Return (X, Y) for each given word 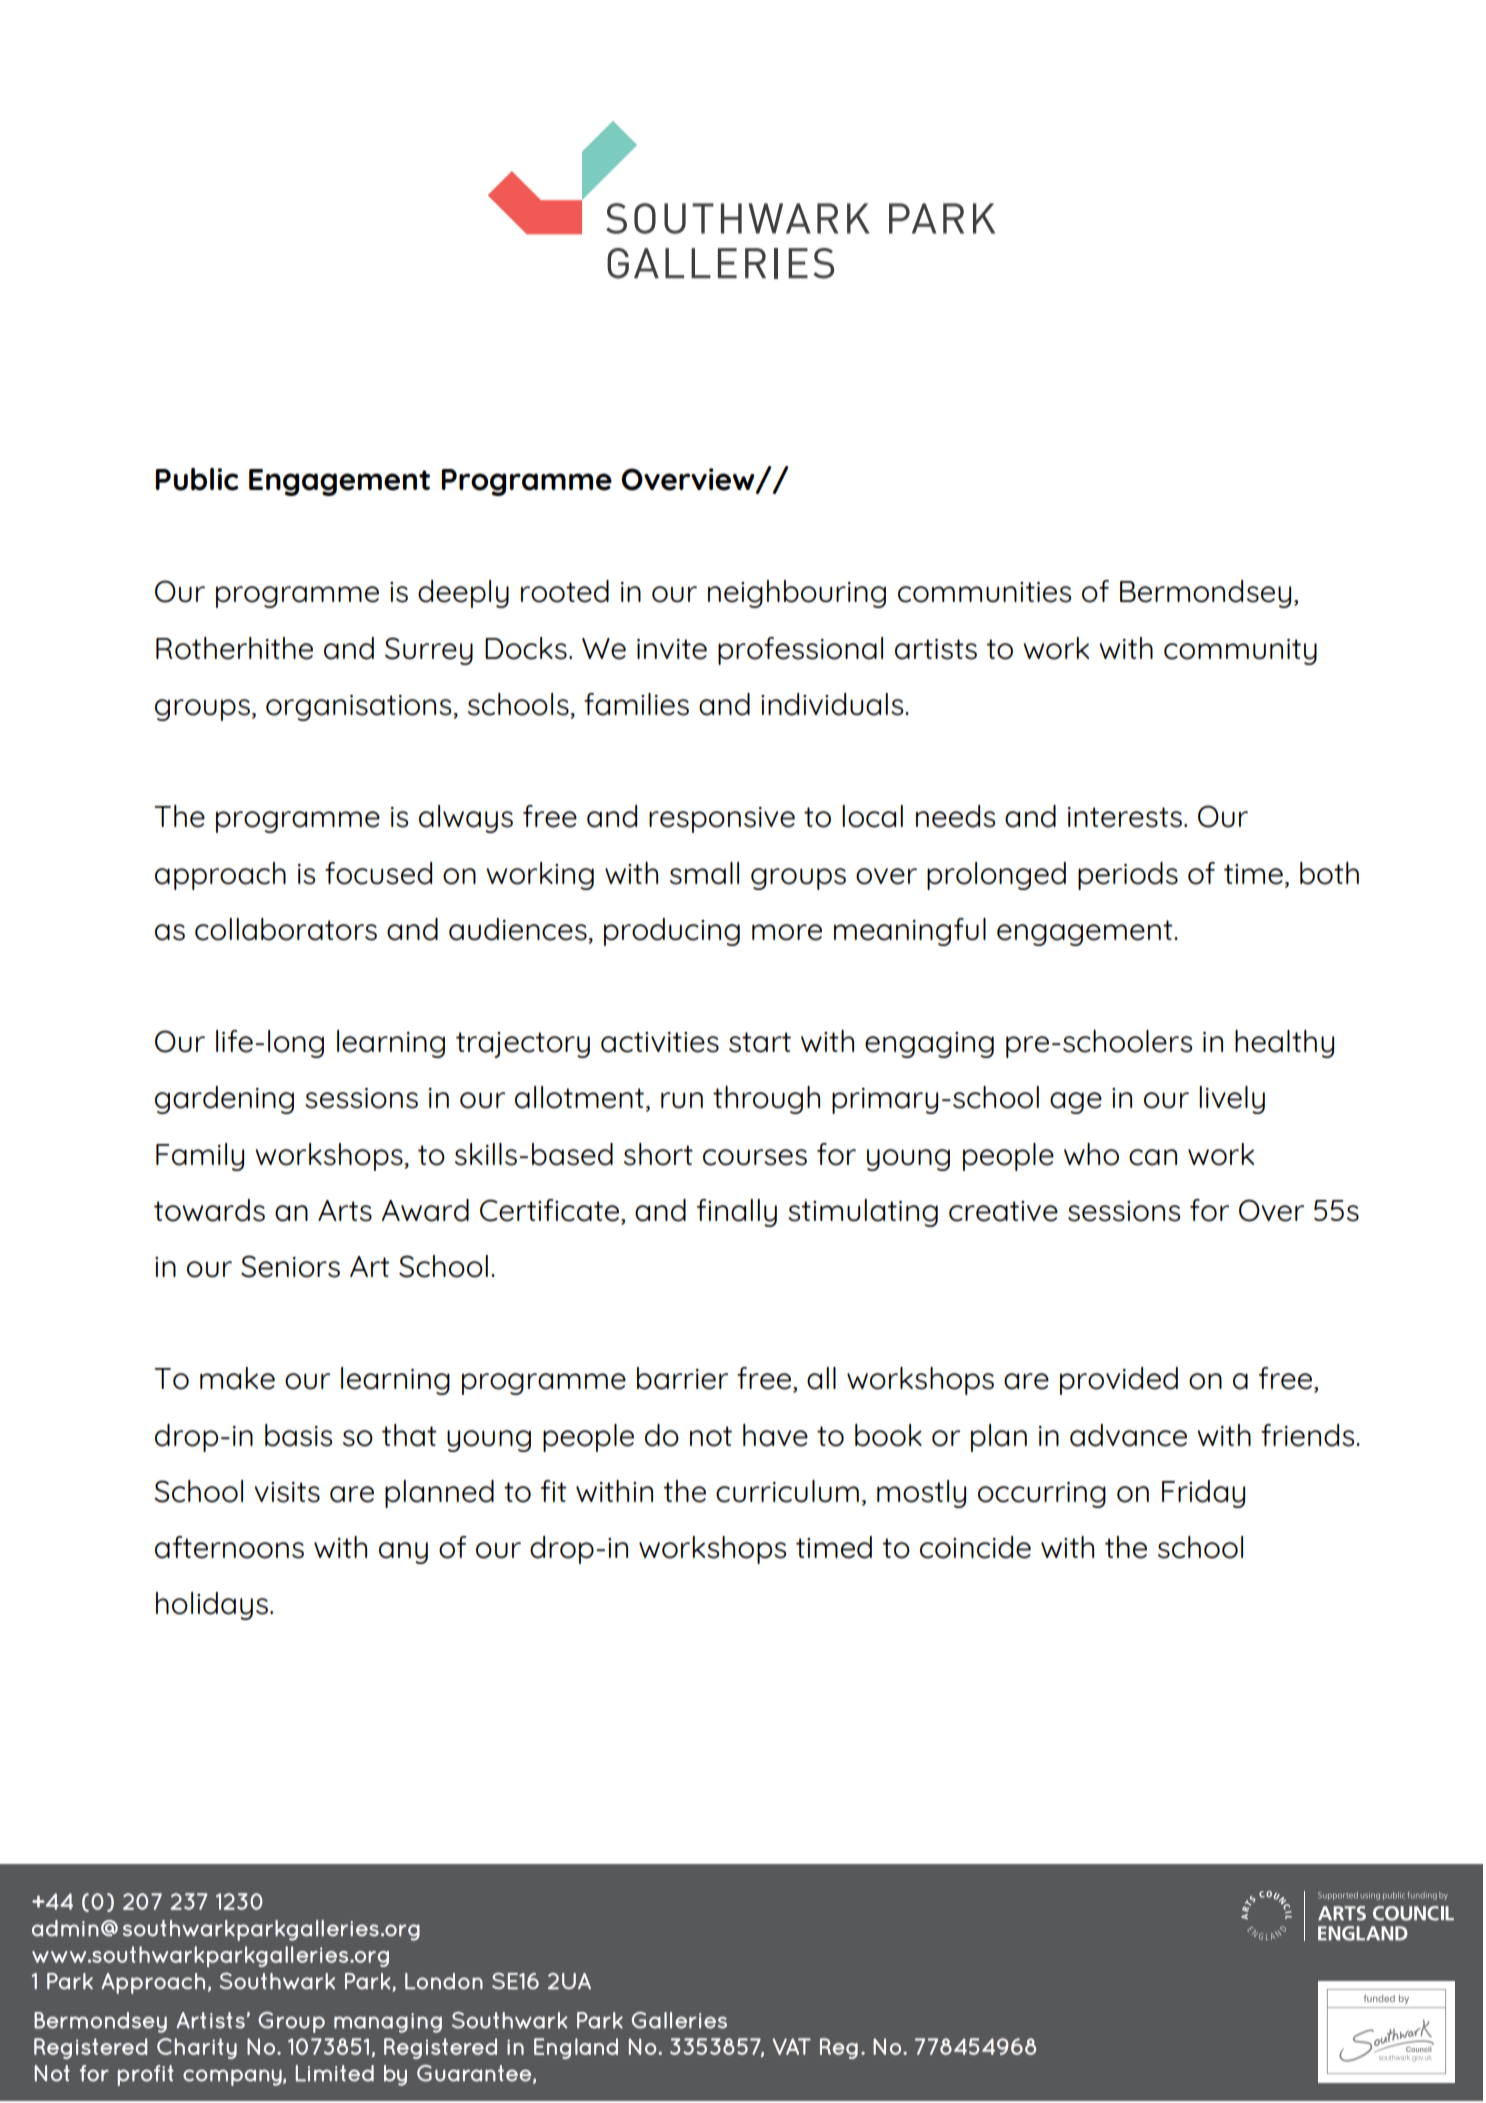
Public (196, 479)
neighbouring (797, 594)
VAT (791, 2046)
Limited (335, 2073)
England (576, 2048)
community (1240, 652)
